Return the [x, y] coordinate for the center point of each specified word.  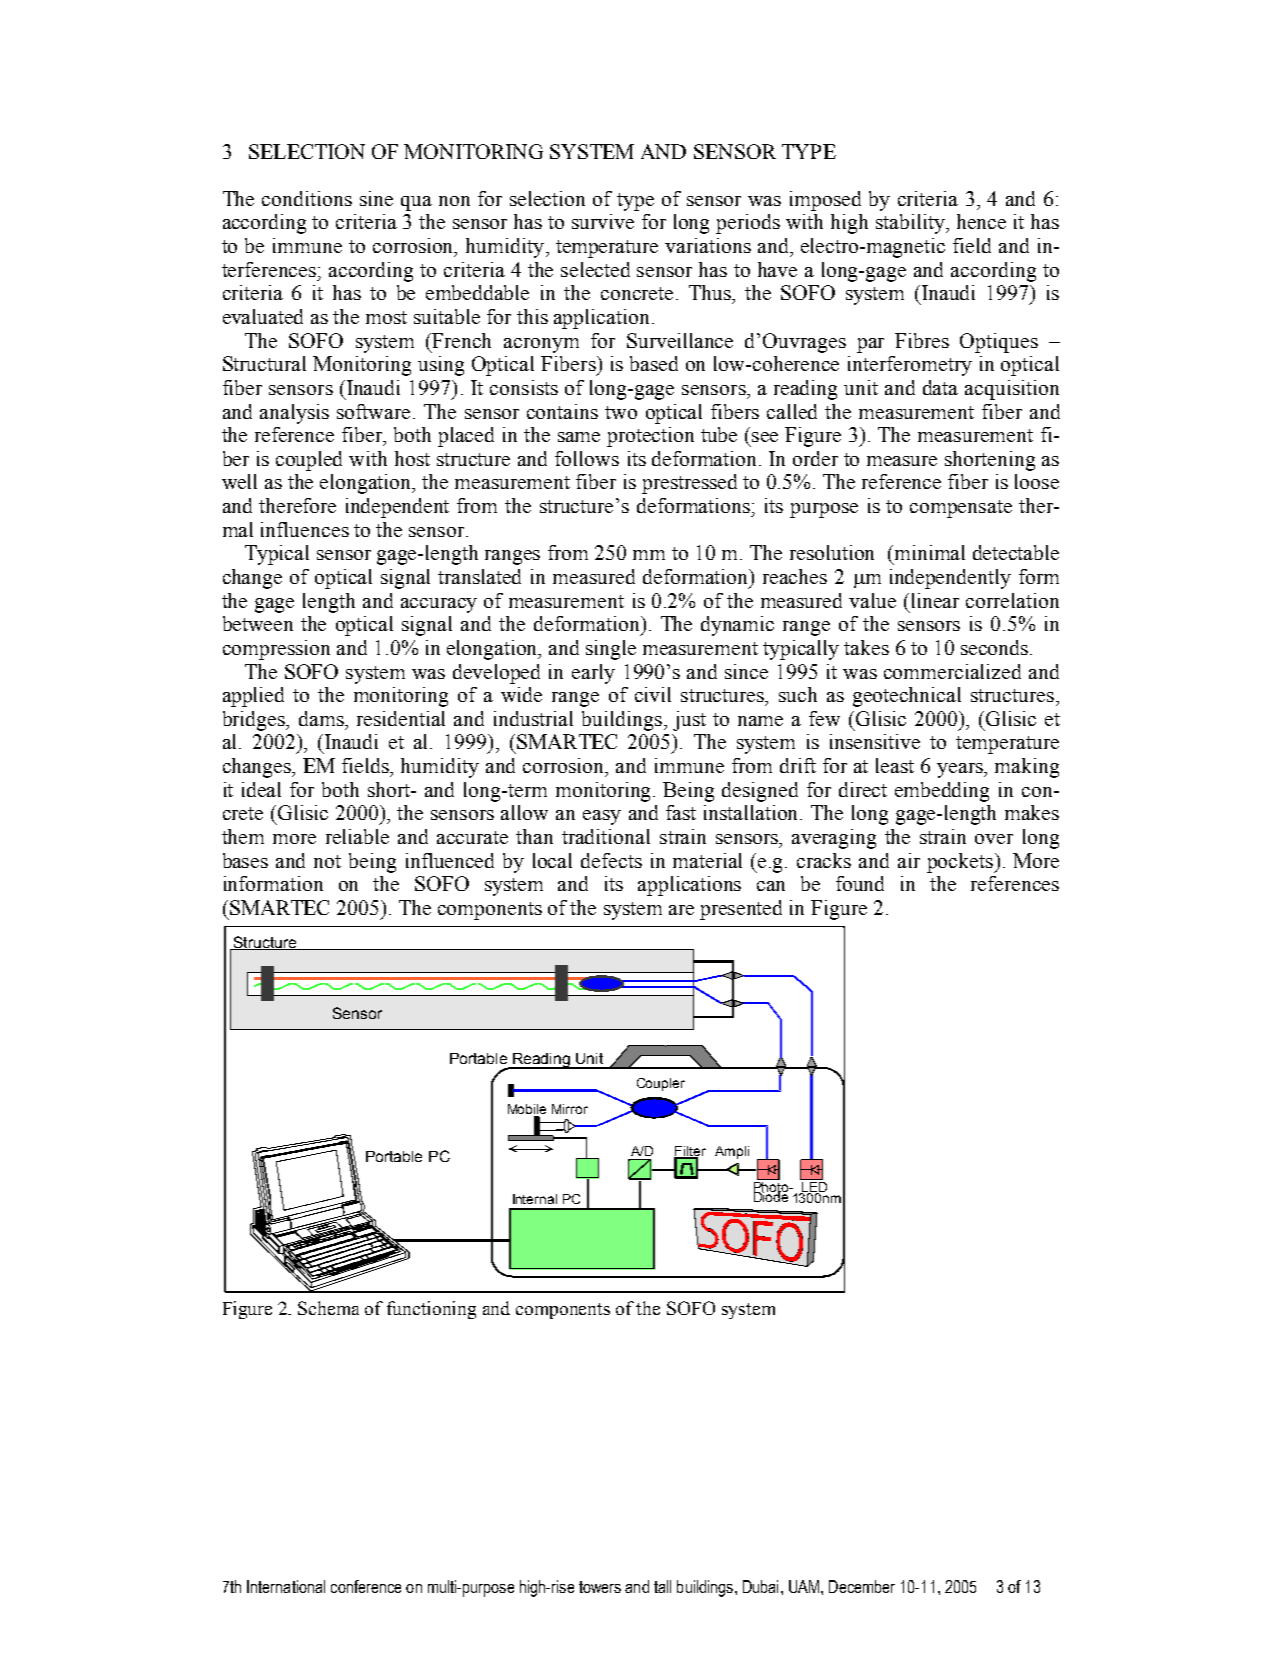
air [909, 860]
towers [600, 1587]
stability [912, 224]
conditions [307, 198]
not [327, 861]
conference [366, 1586]
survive [603, 221]
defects [611, 860]
